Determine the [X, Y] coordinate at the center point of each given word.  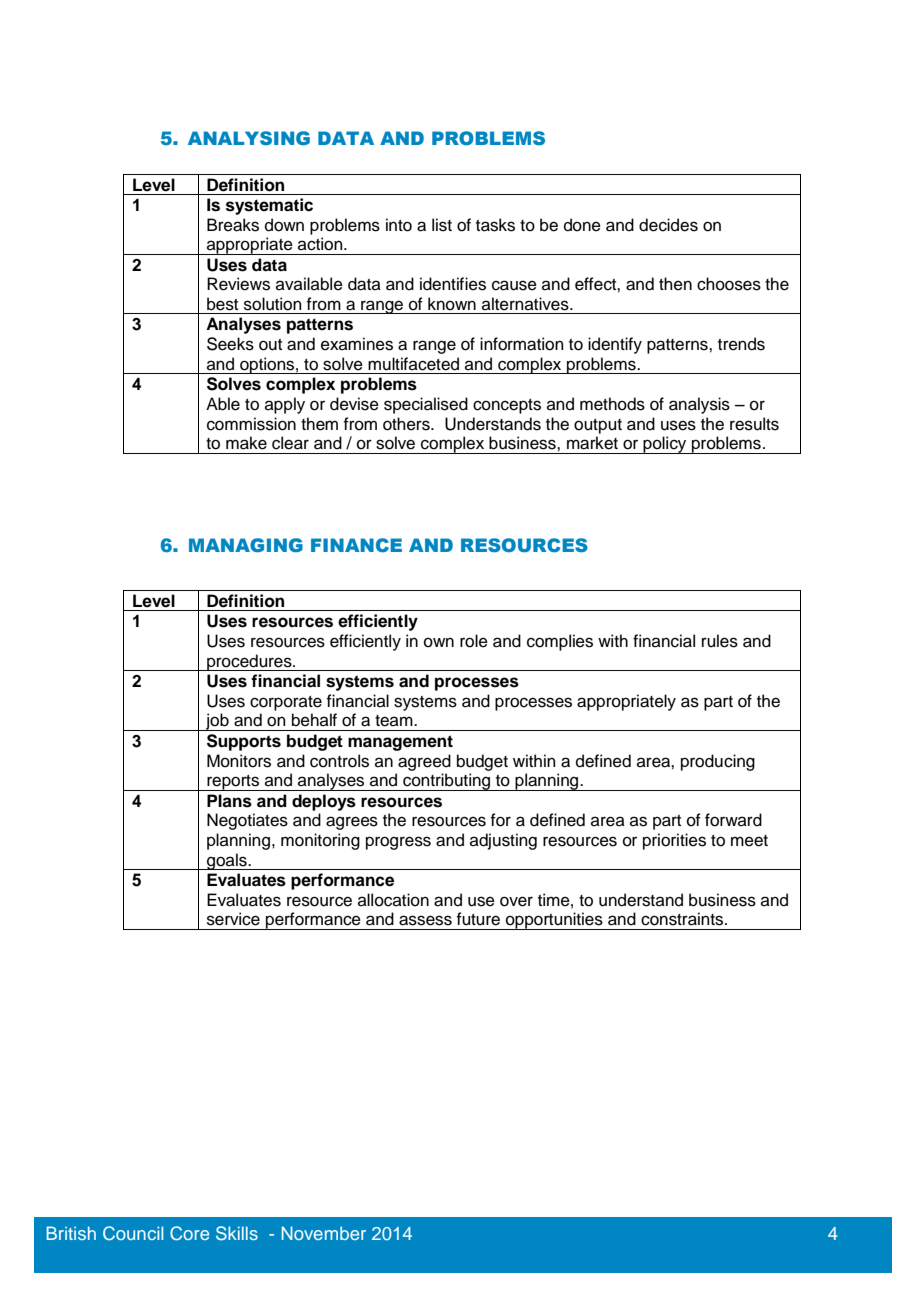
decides [668, 225]
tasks [495, 225]
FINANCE [356, 545]
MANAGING [246, 545]
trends [741, 344]
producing [718, 762]
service [233, 919]
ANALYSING [249, 138]
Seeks [230, 344]
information [522, 344]
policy [665, 445]
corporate [286, 703]
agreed [424, 762]
